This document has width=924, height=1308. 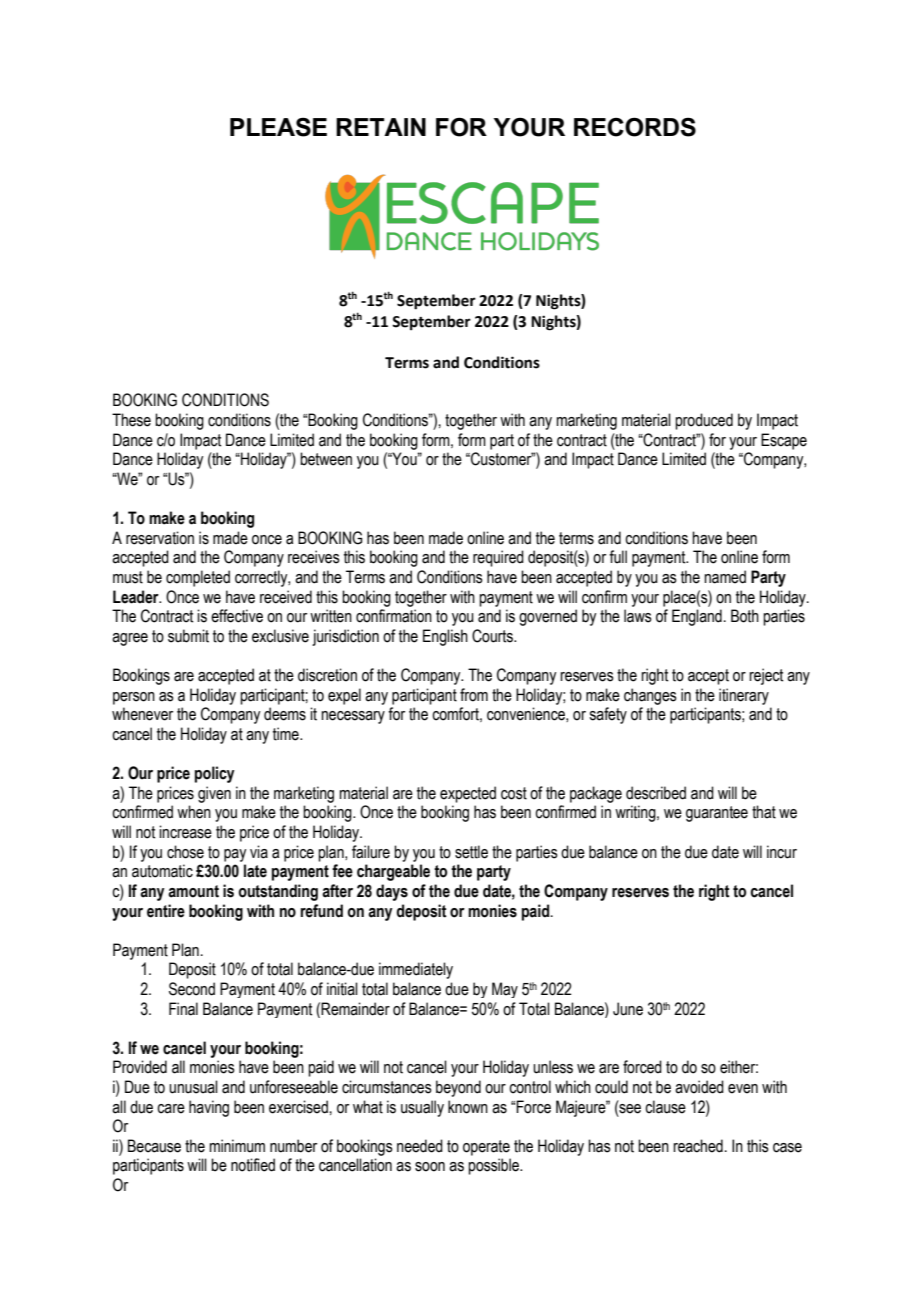 I want to click on named, so click(x=725, y=577).
